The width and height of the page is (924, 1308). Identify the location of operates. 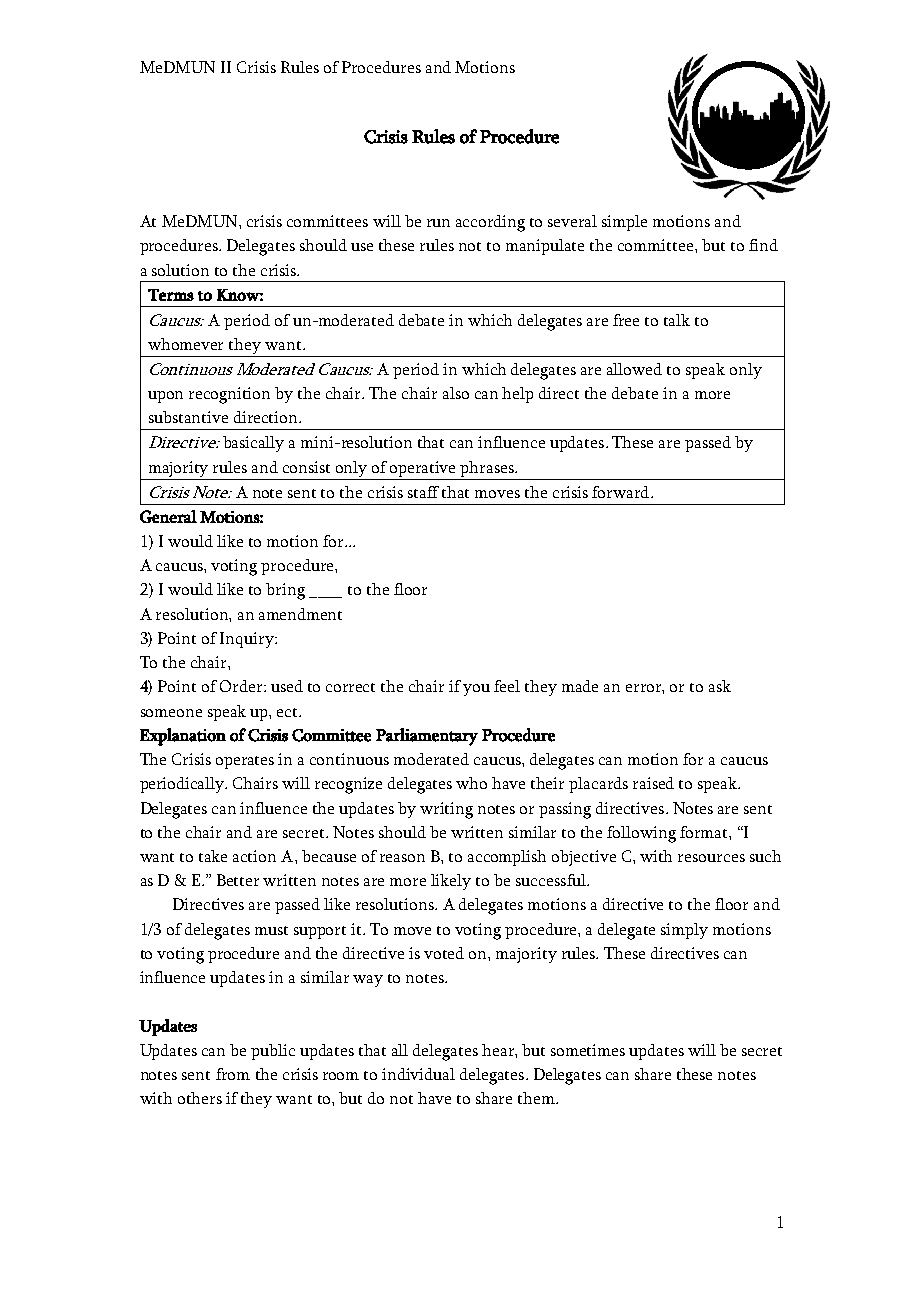
(245, 762).
